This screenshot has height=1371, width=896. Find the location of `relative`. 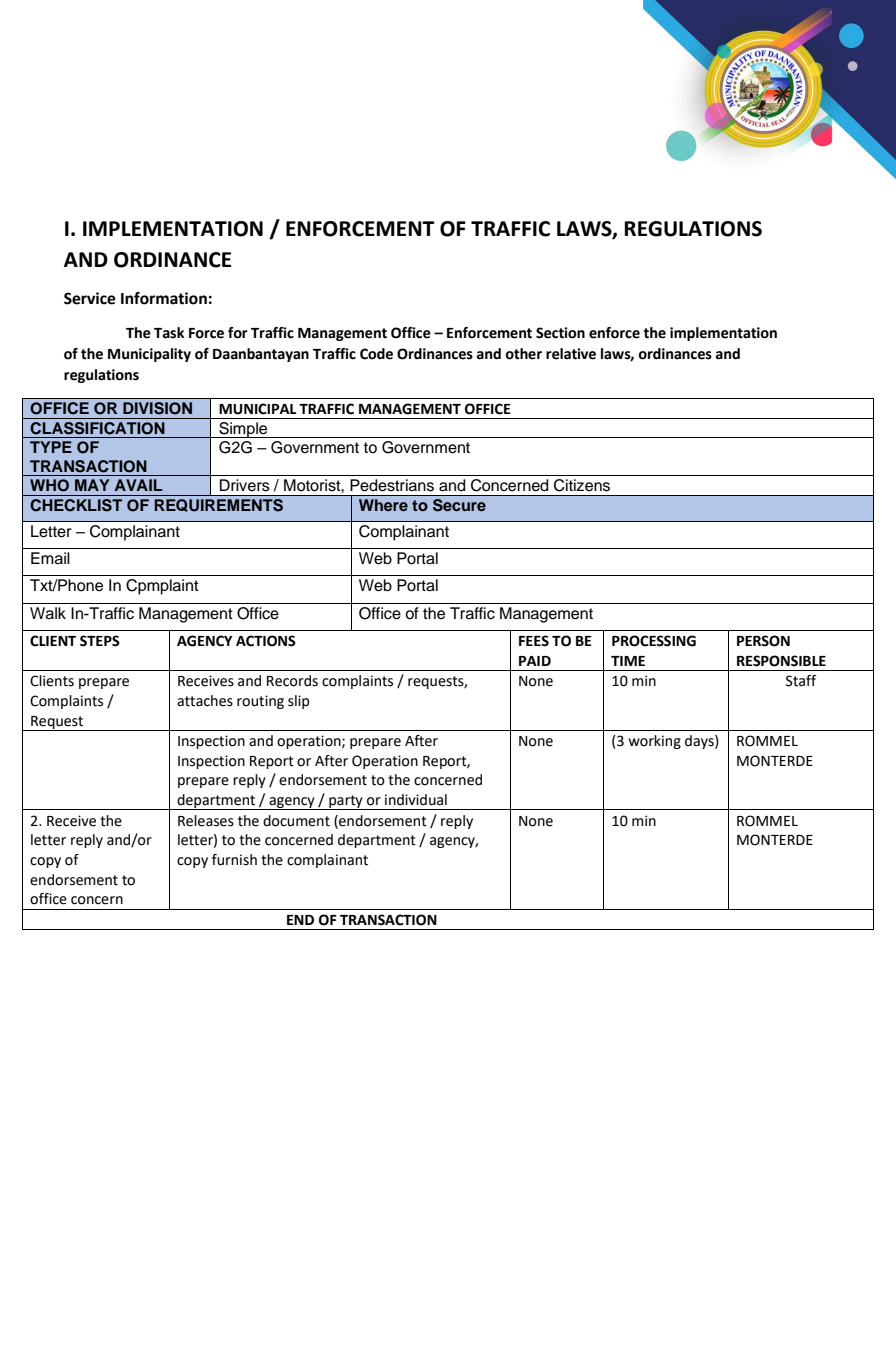

relative is located at coordinates (571, 354).
